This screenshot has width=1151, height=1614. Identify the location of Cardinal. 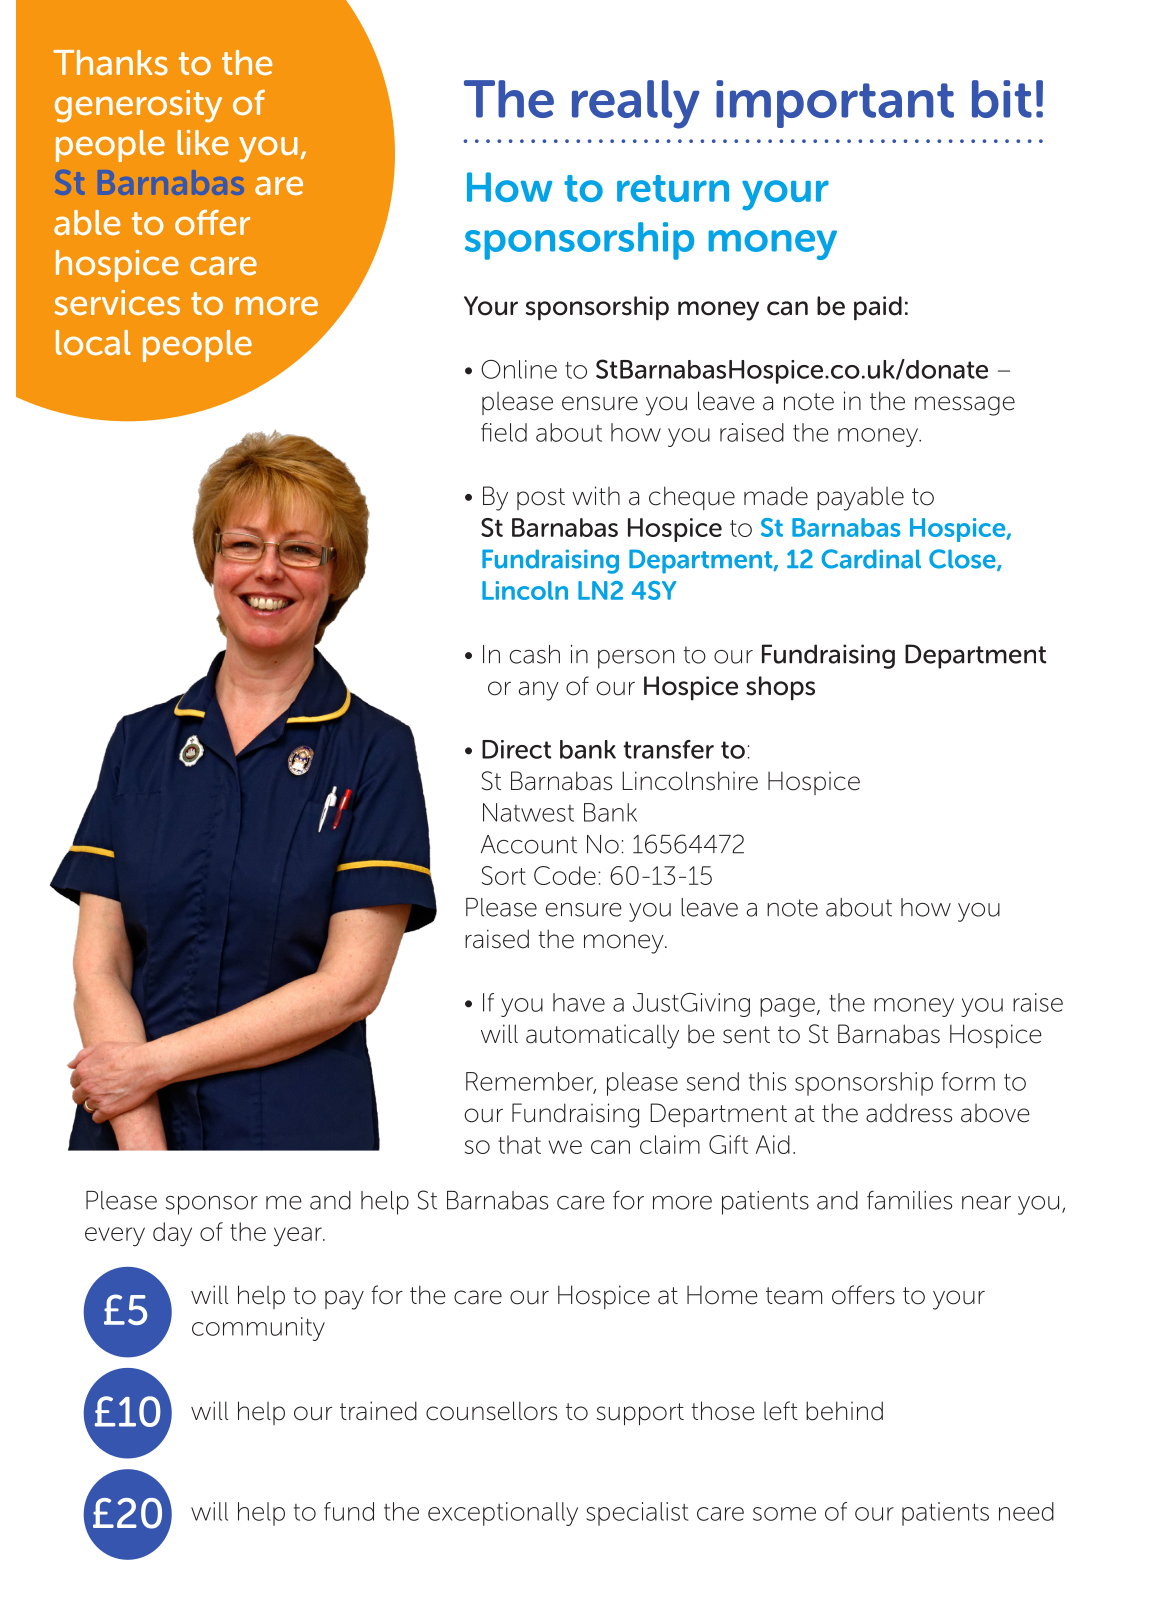
(871, 559).
